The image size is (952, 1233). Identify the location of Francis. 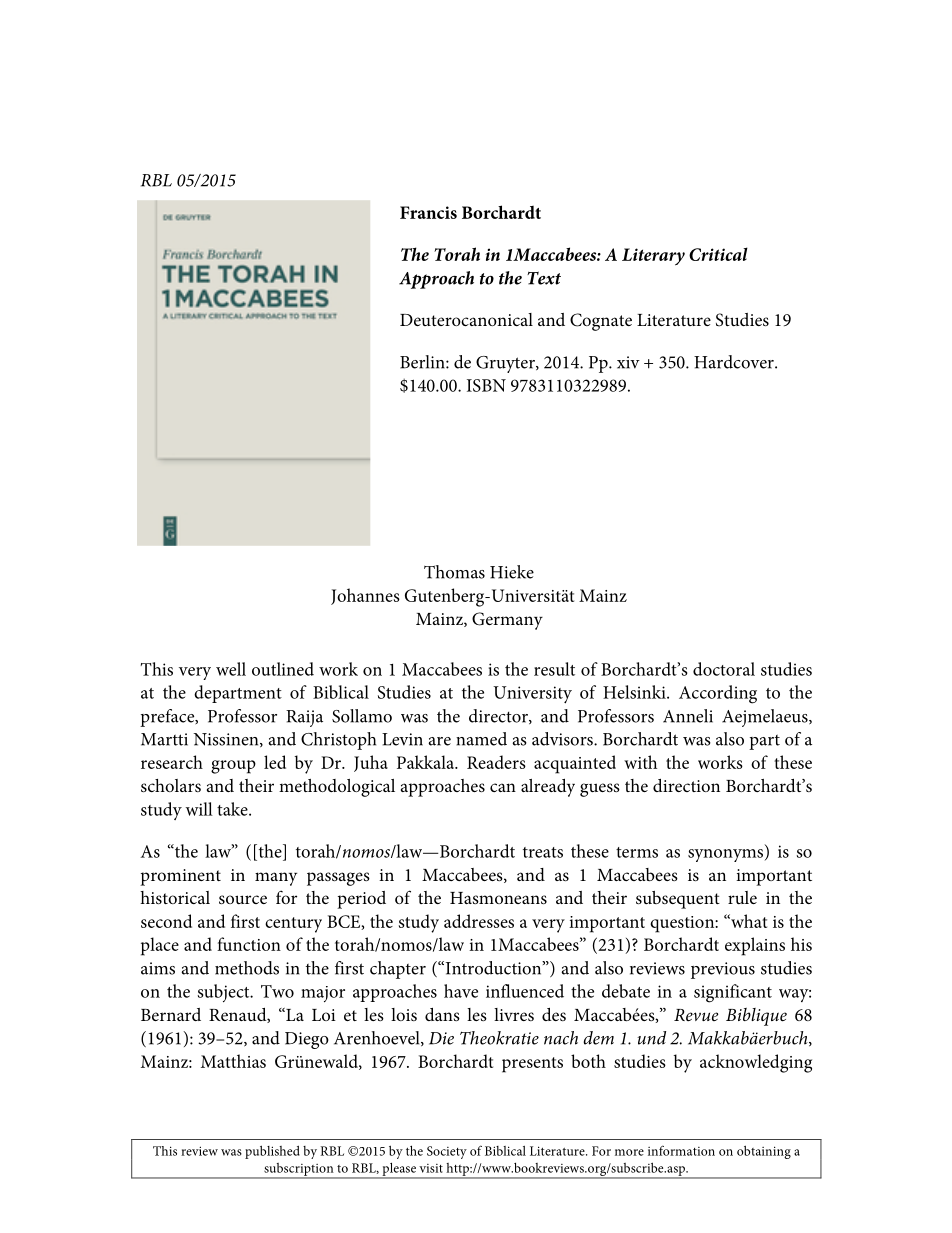
(428, 212).
